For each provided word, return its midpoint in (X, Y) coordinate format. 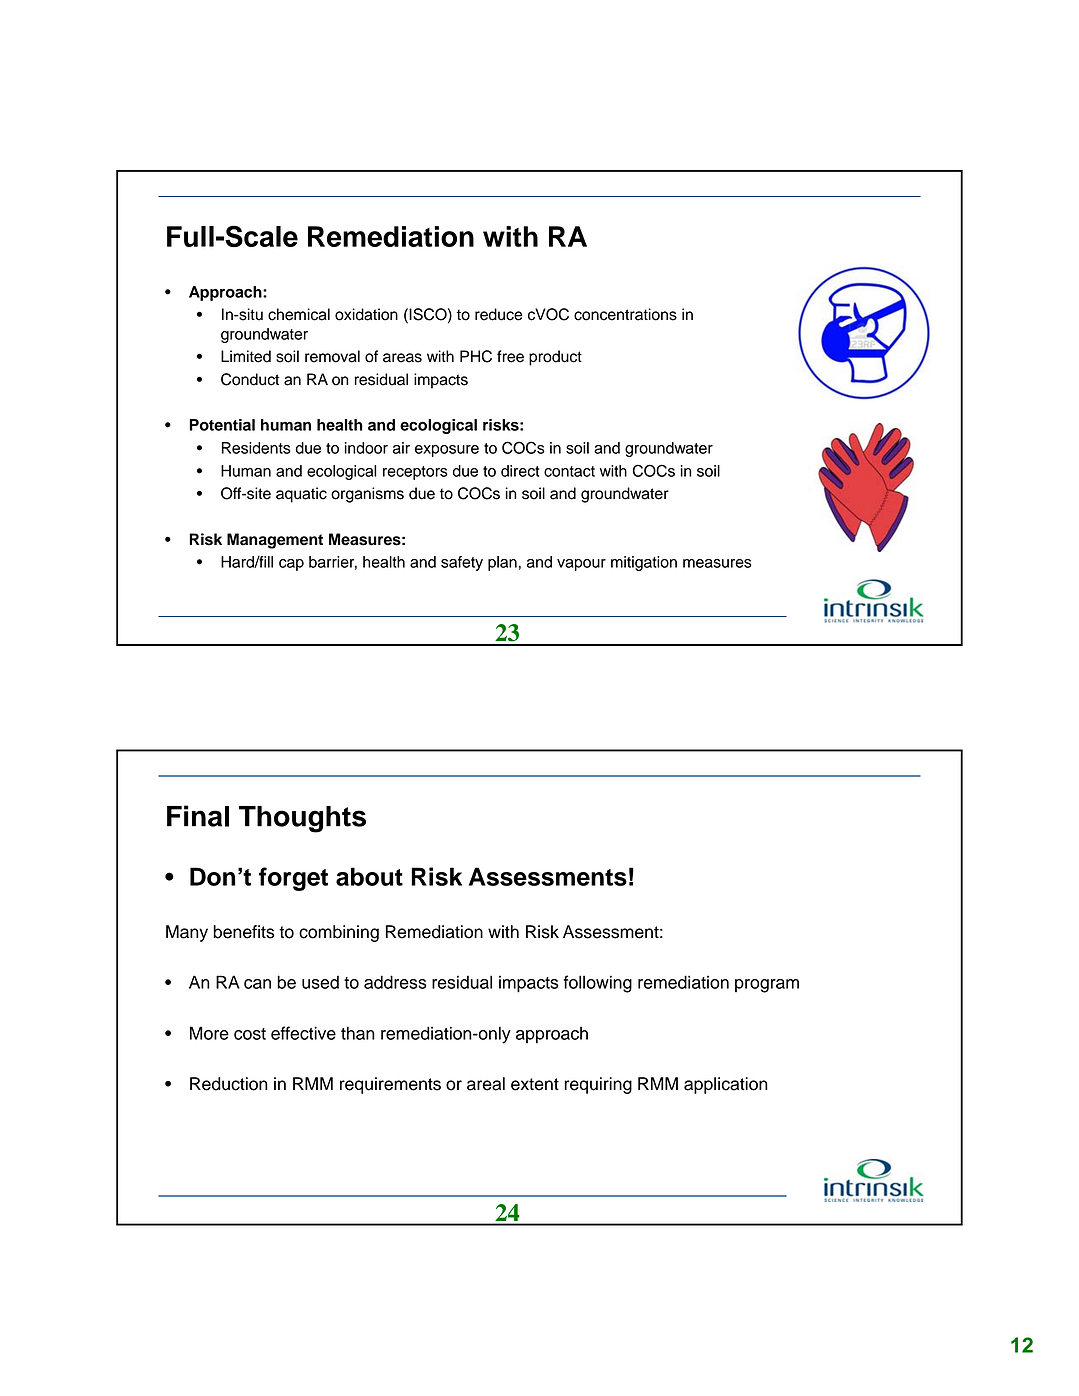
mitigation (644, 563)
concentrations (625, 314)
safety (462, 563)
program (767, 986)
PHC (476, 356)
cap (291, 565)
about (369, 876)
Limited (246, 356)
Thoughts (302, 819)
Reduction (229, 1084)
